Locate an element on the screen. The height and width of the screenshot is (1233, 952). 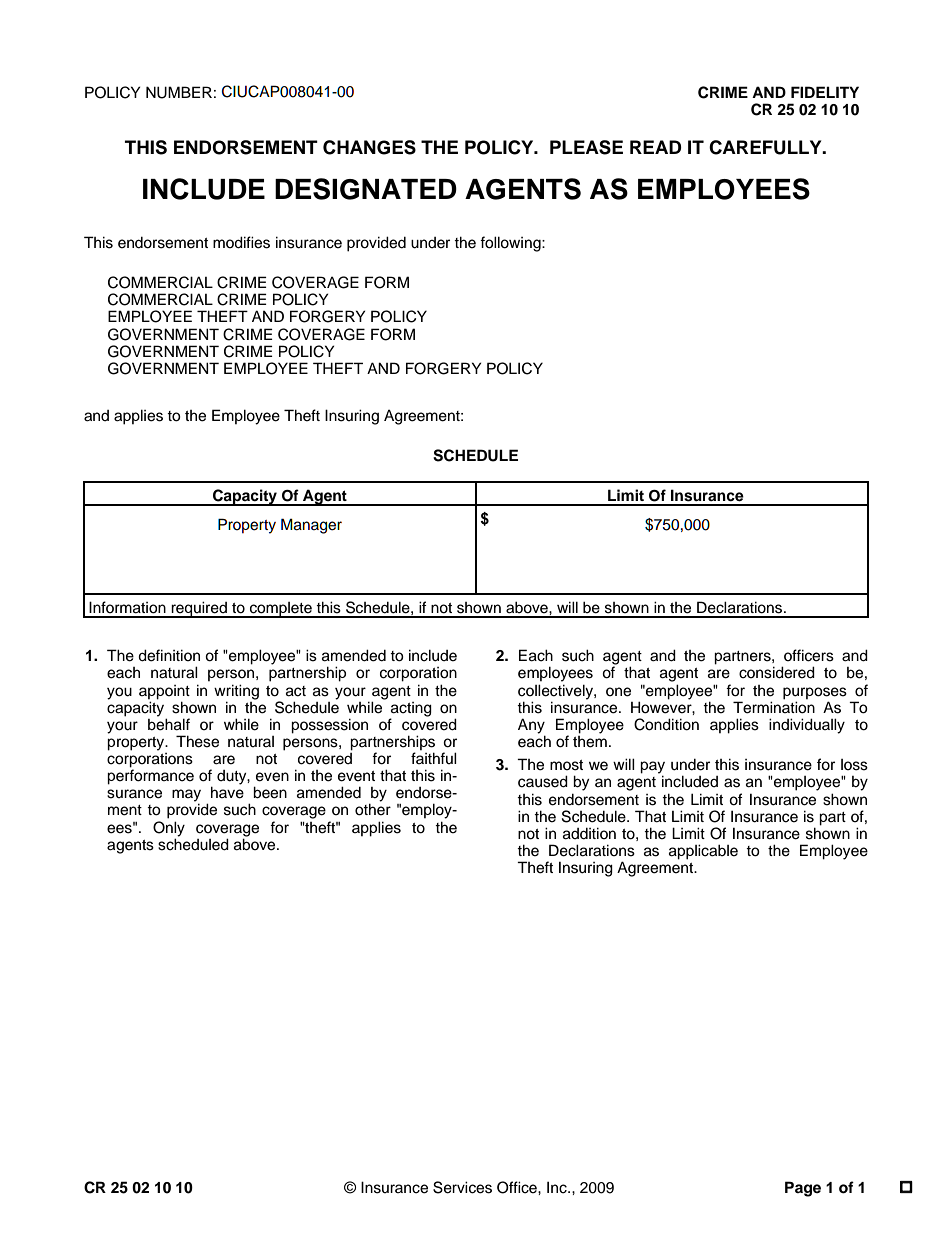
READ is located at coordinates (656, 147).
